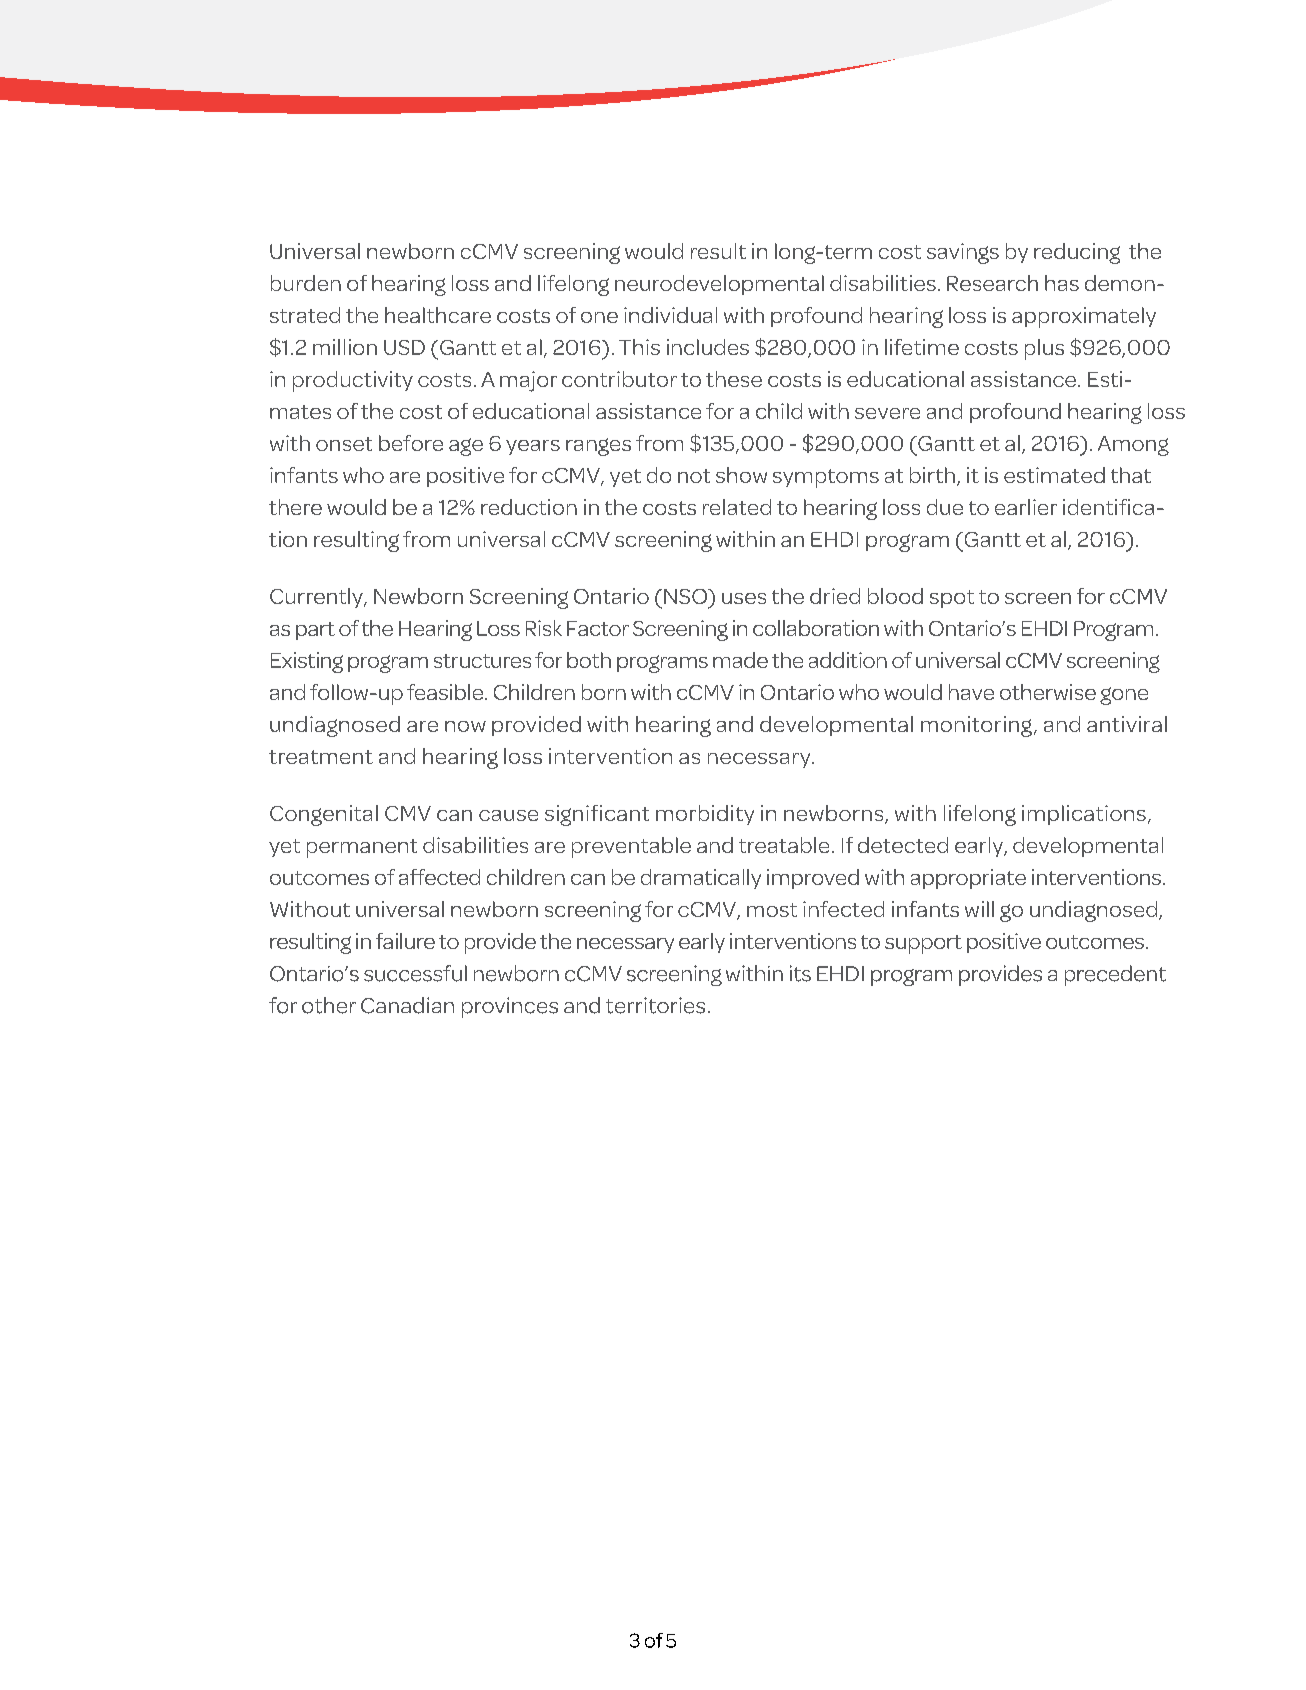 This page has width=1306, height=1690. Describe the element at coordinates (321, 757) in the page. I see `treatment` at that location.
